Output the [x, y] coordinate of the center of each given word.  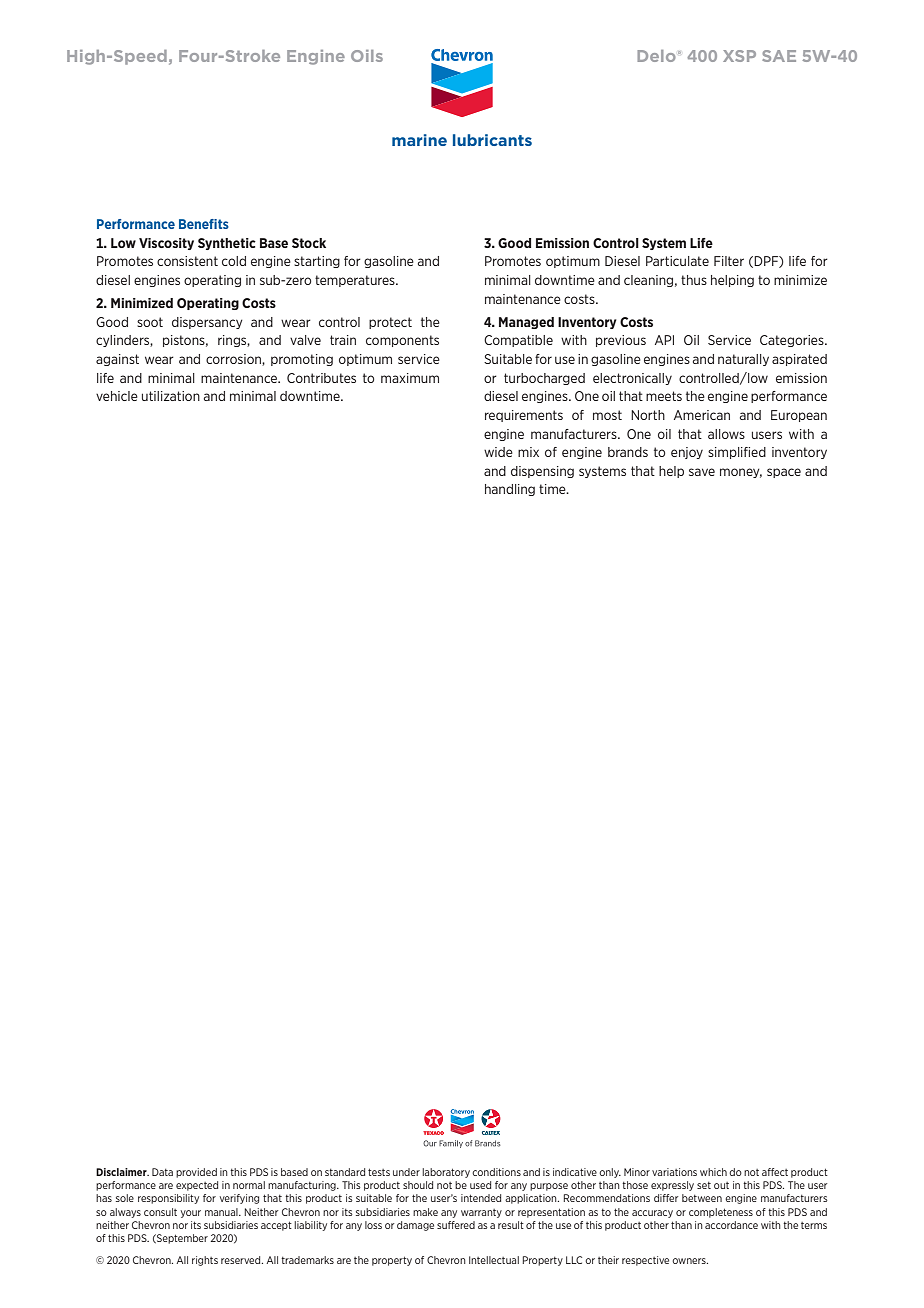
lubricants [492, 140]
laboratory [446, 1173]
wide [498, 452]
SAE [779, 56]
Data [162, 1172]
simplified [737, 453]
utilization [171, 396]
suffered [456, 1225]
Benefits [204, 224]
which [713, 1172]
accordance [731, 1225]
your [191, 1214]
